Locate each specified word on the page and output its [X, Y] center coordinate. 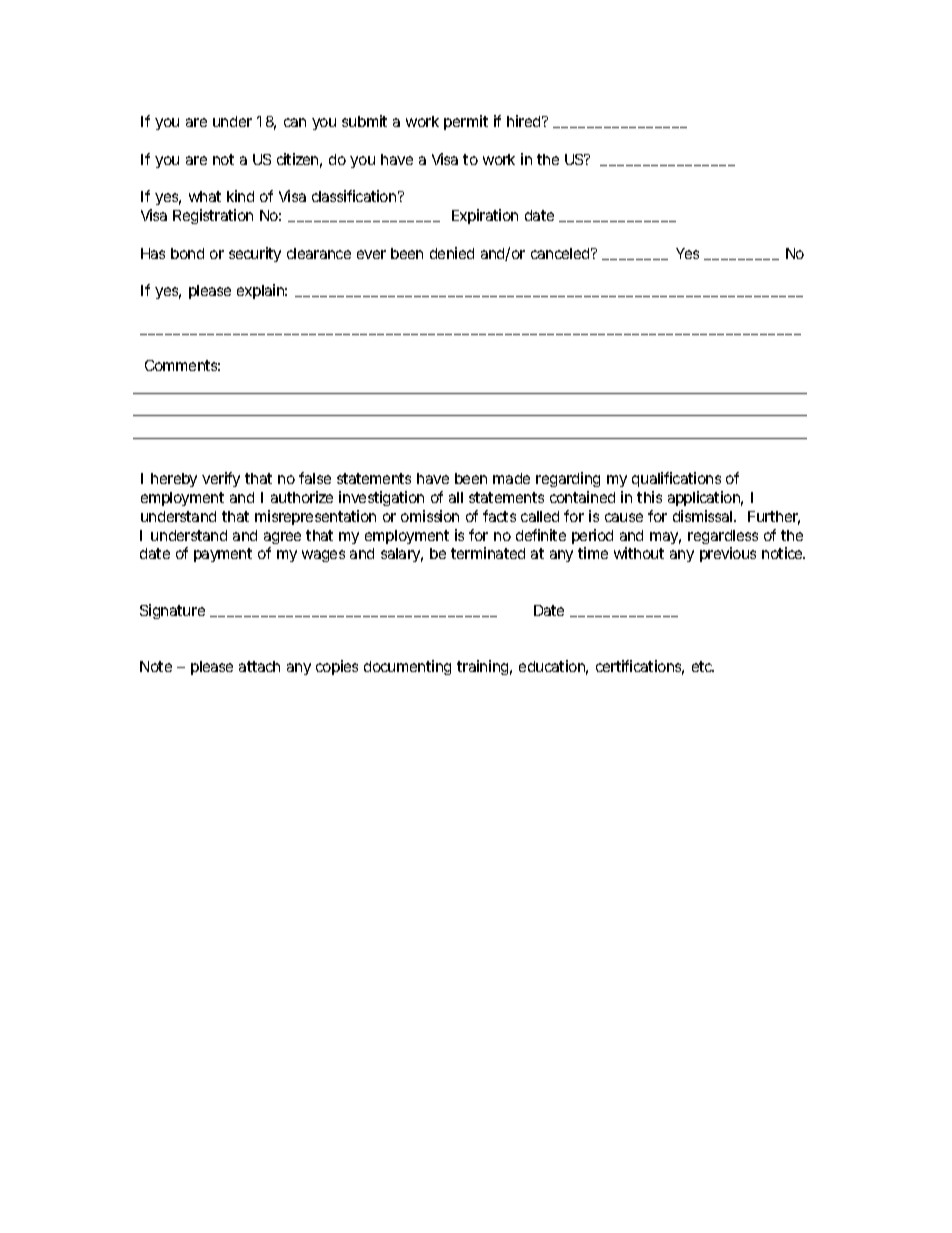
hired [525, 121]
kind [240, 196]
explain [262, 291]
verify [221, 479]
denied [452, 253]
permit [466, 122]
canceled [562, 253]
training [484, 667]
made [511, 478]
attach [259, 666]
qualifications [676, 479]
